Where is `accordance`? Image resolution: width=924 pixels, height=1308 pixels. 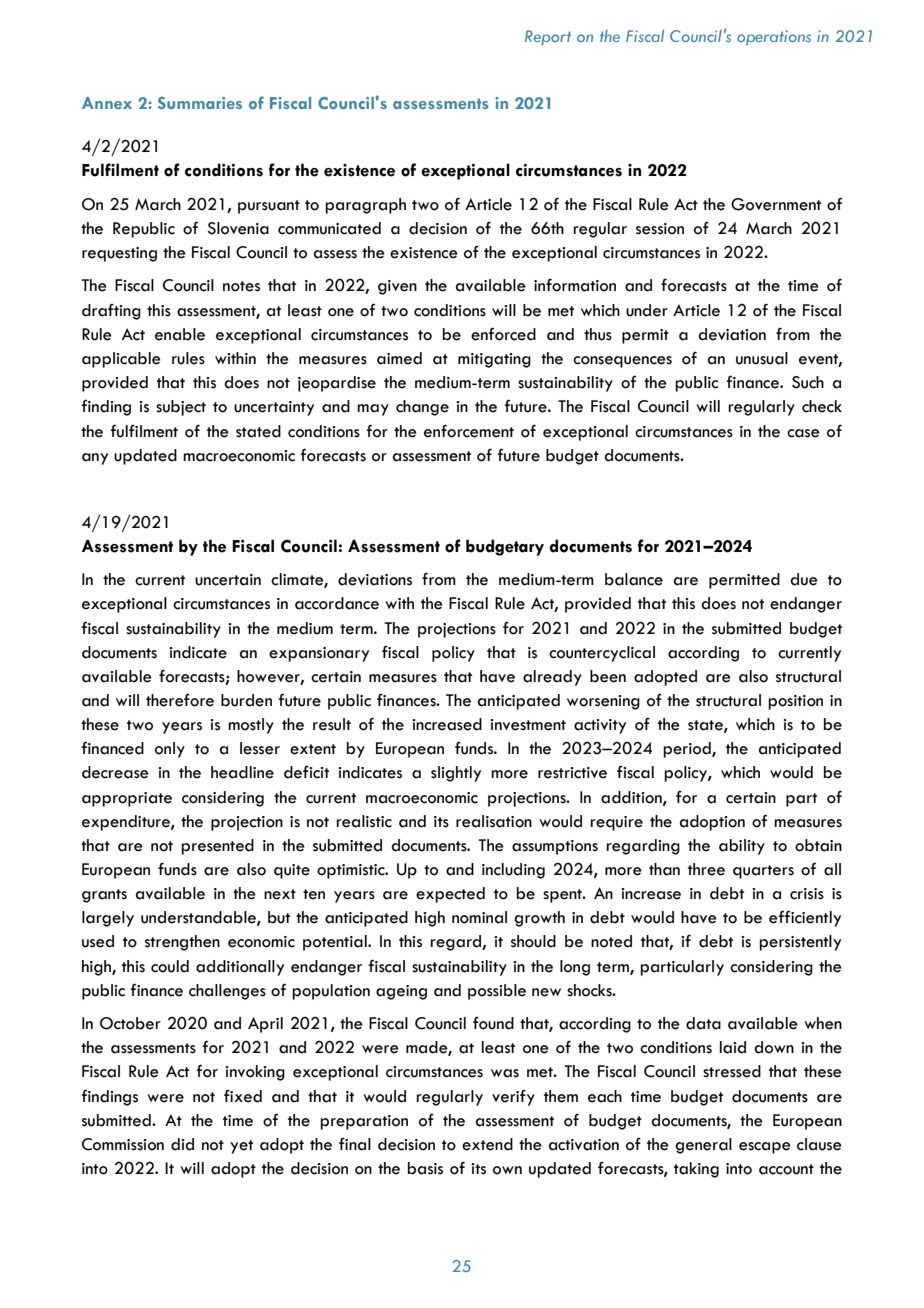 accordance is located at coordinates (337, 603).
